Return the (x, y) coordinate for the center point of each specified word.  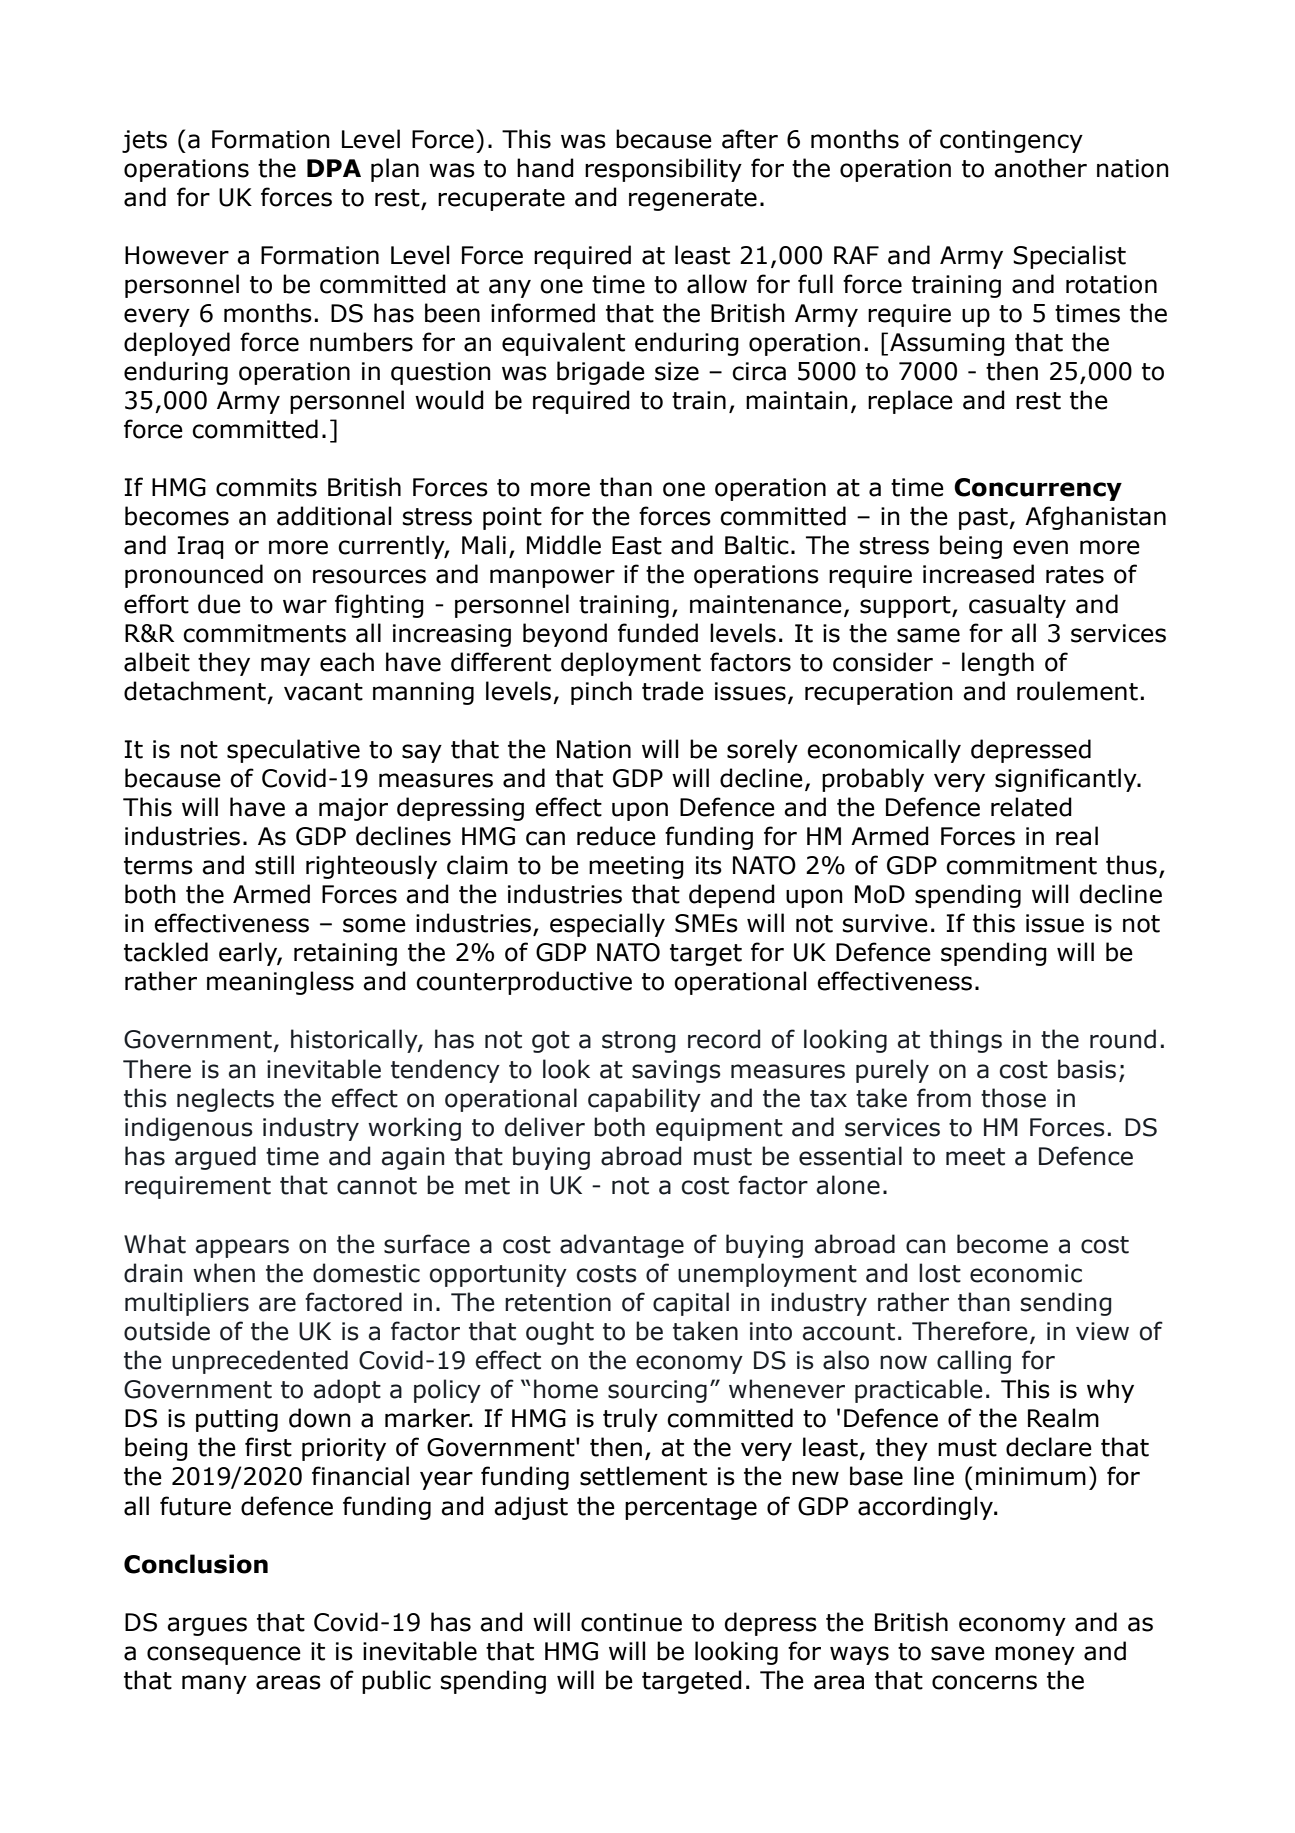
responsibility (663, 170)
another (1040, 168)
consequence (224, 1655)
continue (631, 1622)
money (1035, 1655)
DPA (334, 168)
